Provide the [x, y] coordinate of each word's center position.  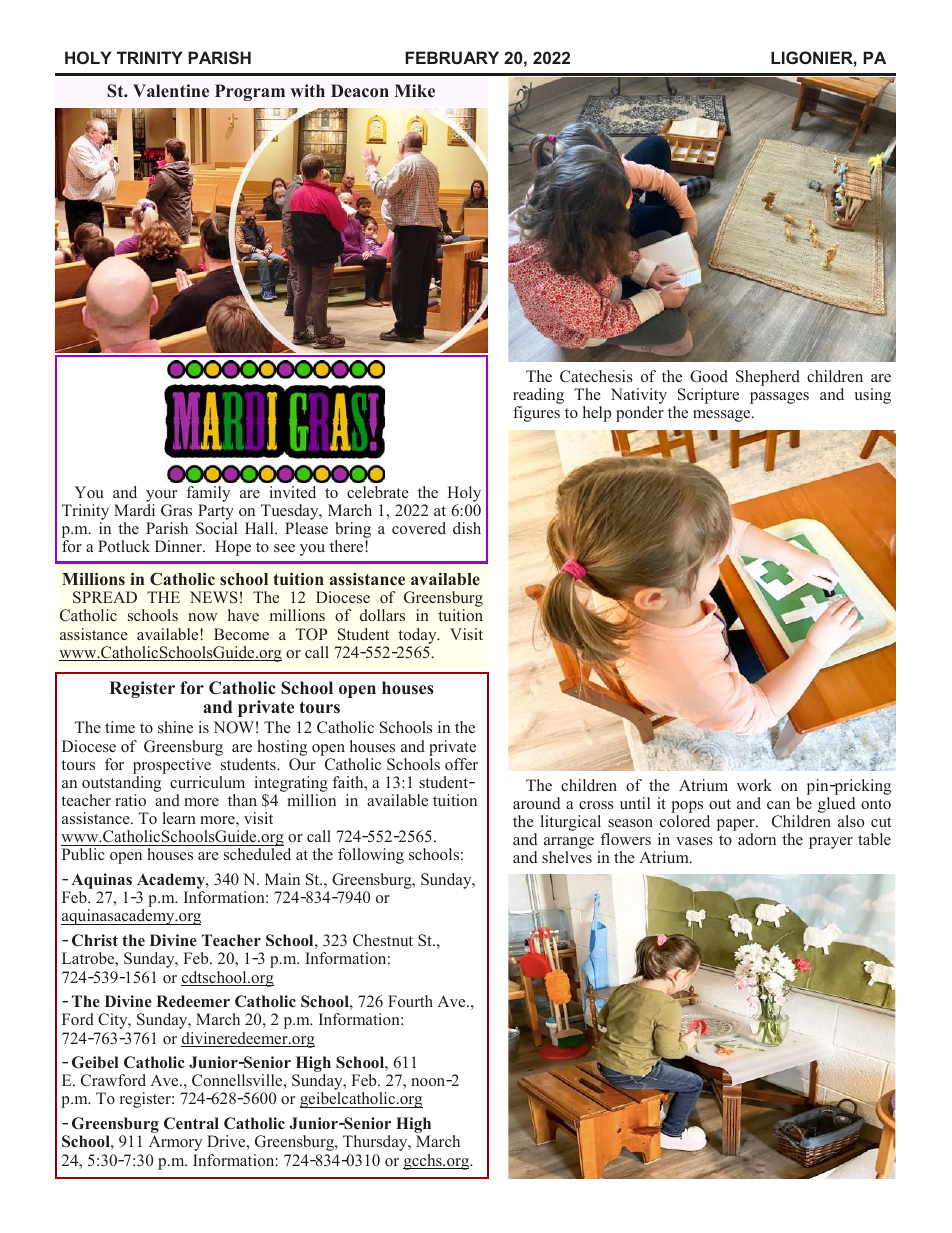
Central [191, 1123]
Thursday [376, 1143]
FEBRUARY [452, 57]
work [754, 785]
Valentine [171, 91]
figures [536, 414]
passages [779, 398]
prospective [172, 766]
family [208, 494]
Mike [414, 91]
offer [461, 764]
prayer [831, 843]
